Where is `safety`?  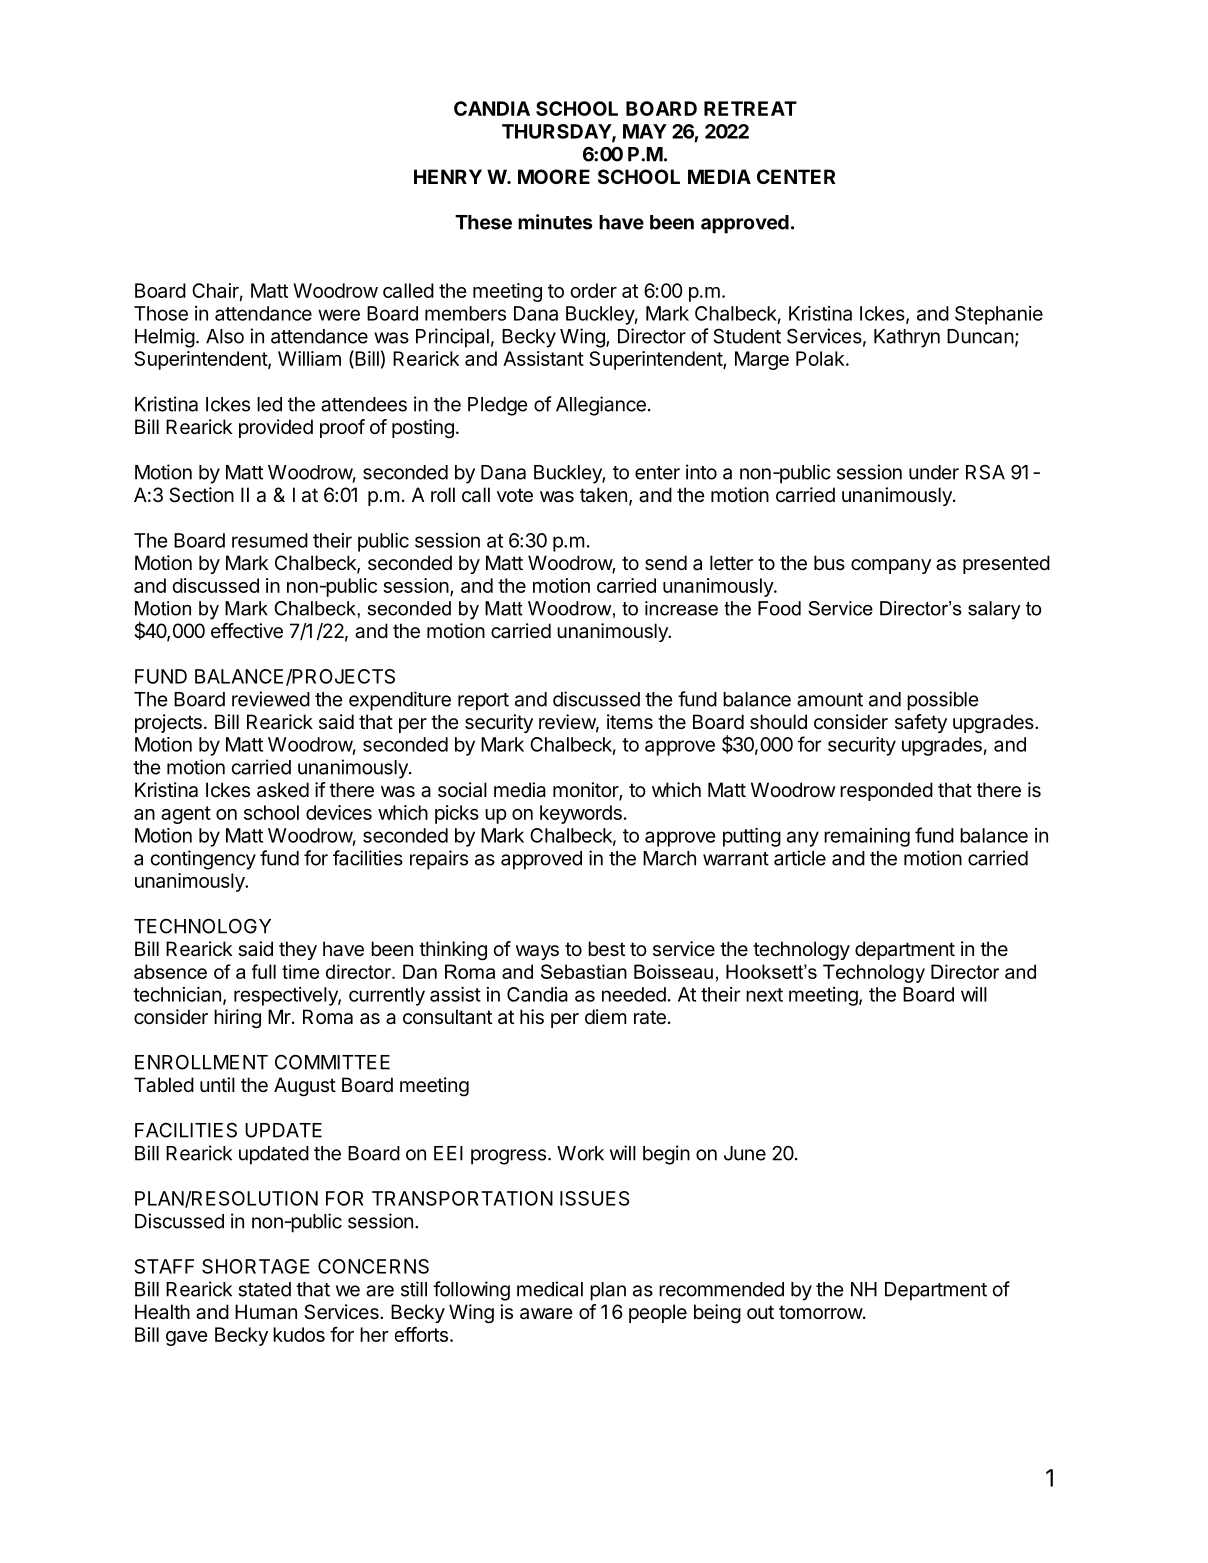 safety is located at coordinates (921, 723).
